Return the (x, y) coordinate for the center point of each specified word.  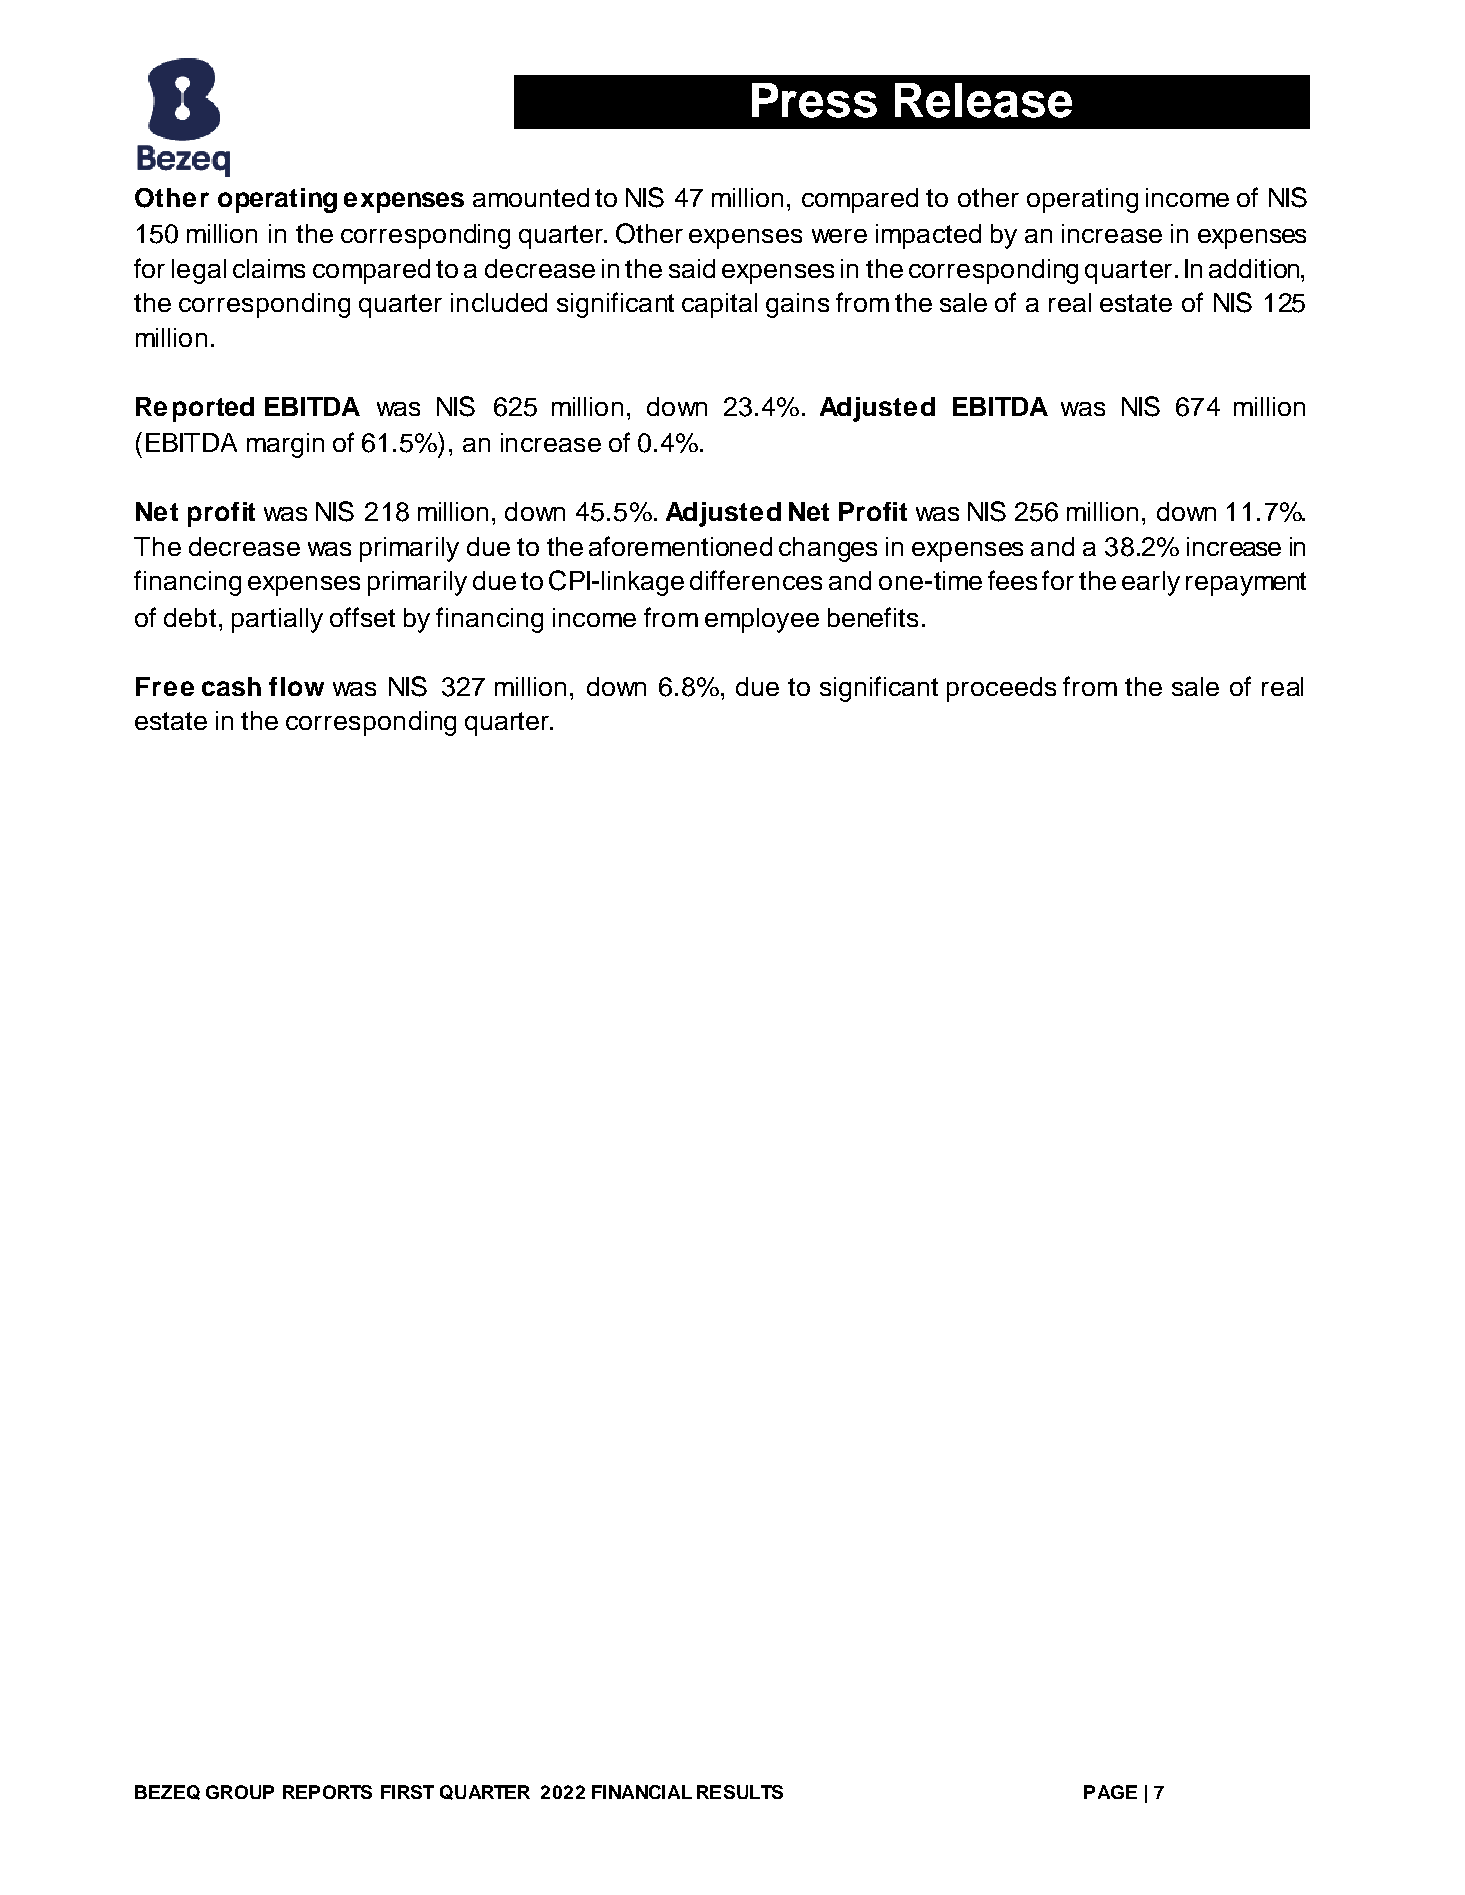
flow (296, 686)
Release (983, 100)
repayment (1246, 584)
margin (285, 445)
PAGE (1110, 1792)
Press (814, 100)
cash (231, 686)
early (1151, 583)
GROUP (240, 1792)
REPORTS (327, 1792)
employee (762, 620)
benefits (873, 617)
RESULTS (740, 1792)
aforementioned (680, 546)
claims (269, 268)
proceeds (1001, 689)
